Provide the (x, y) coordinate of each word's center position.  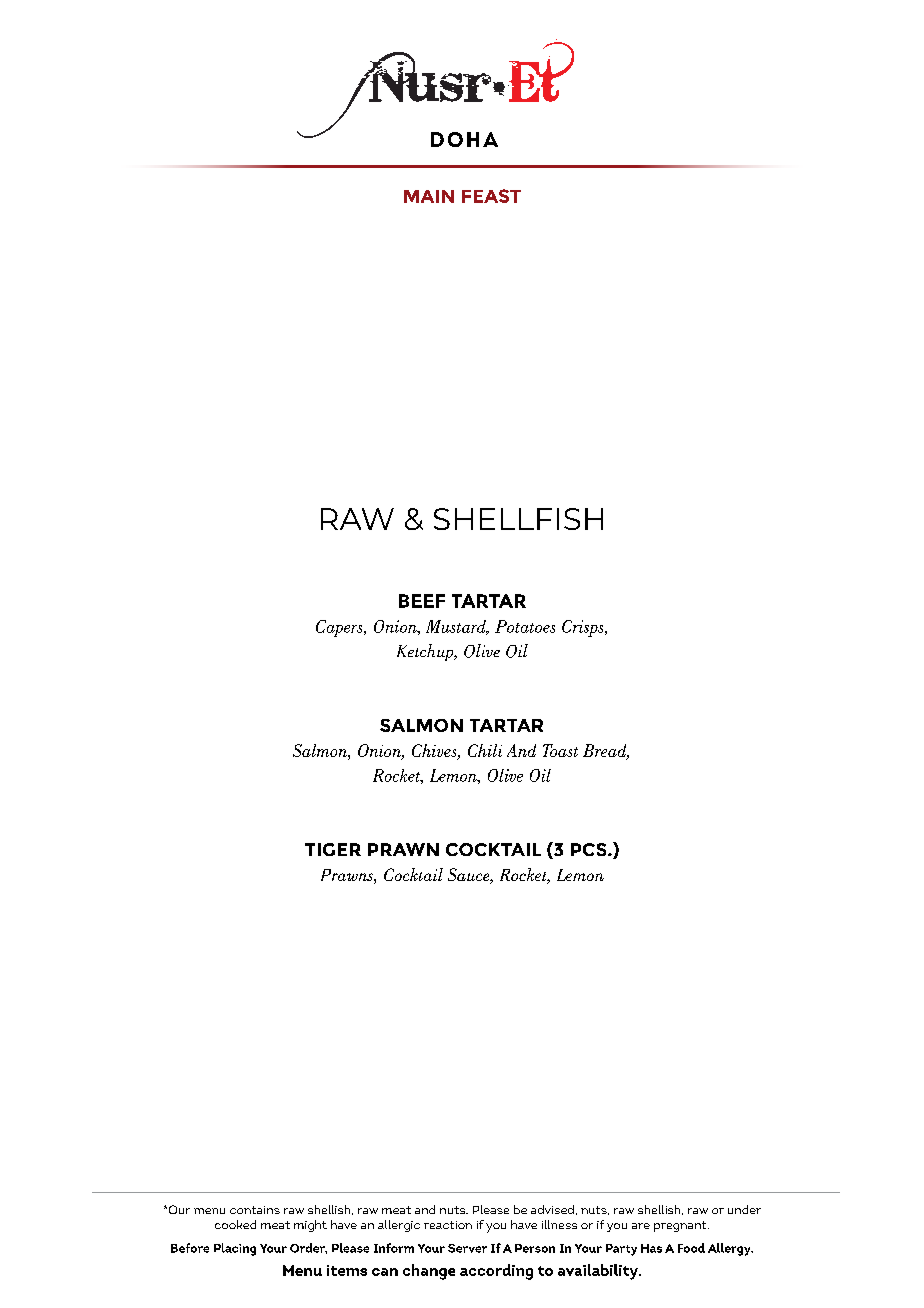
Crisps (584, 628)
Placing (235, 1249)
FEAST (491, 196)
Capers (340, 628)
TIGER (333, 849)
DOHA (464, 139)
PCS (590, 849)
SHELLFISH (518, 519)
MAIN (429, 196)
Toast (560, 750)
